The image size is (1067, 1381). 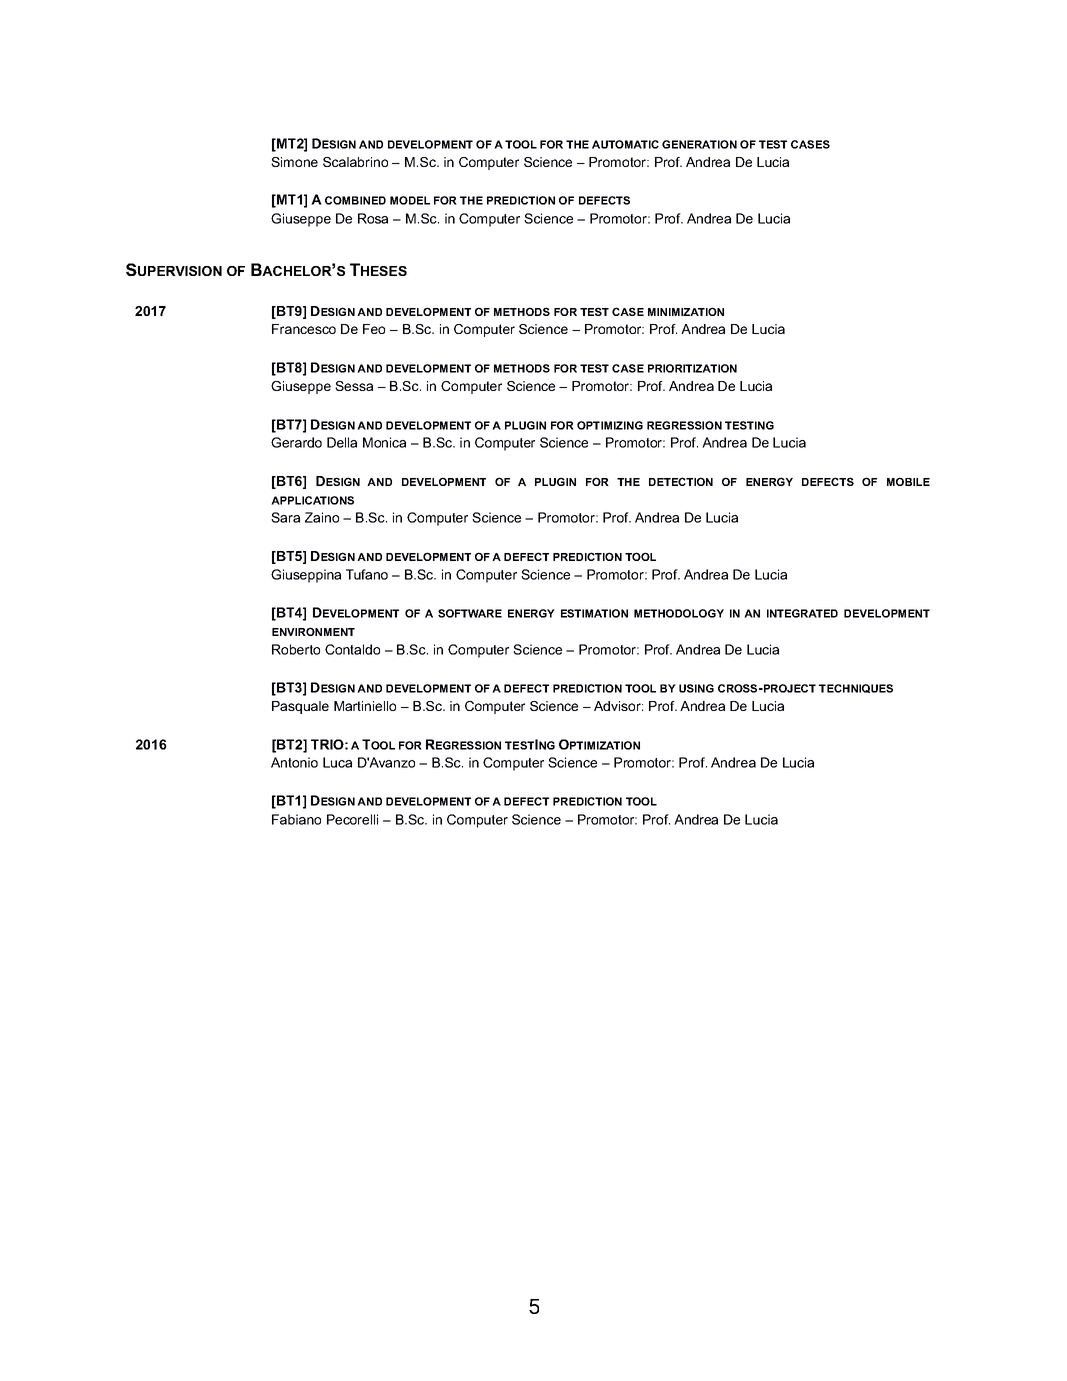 I want to click on TECHNIQUES, so click(x=856, y=688).
